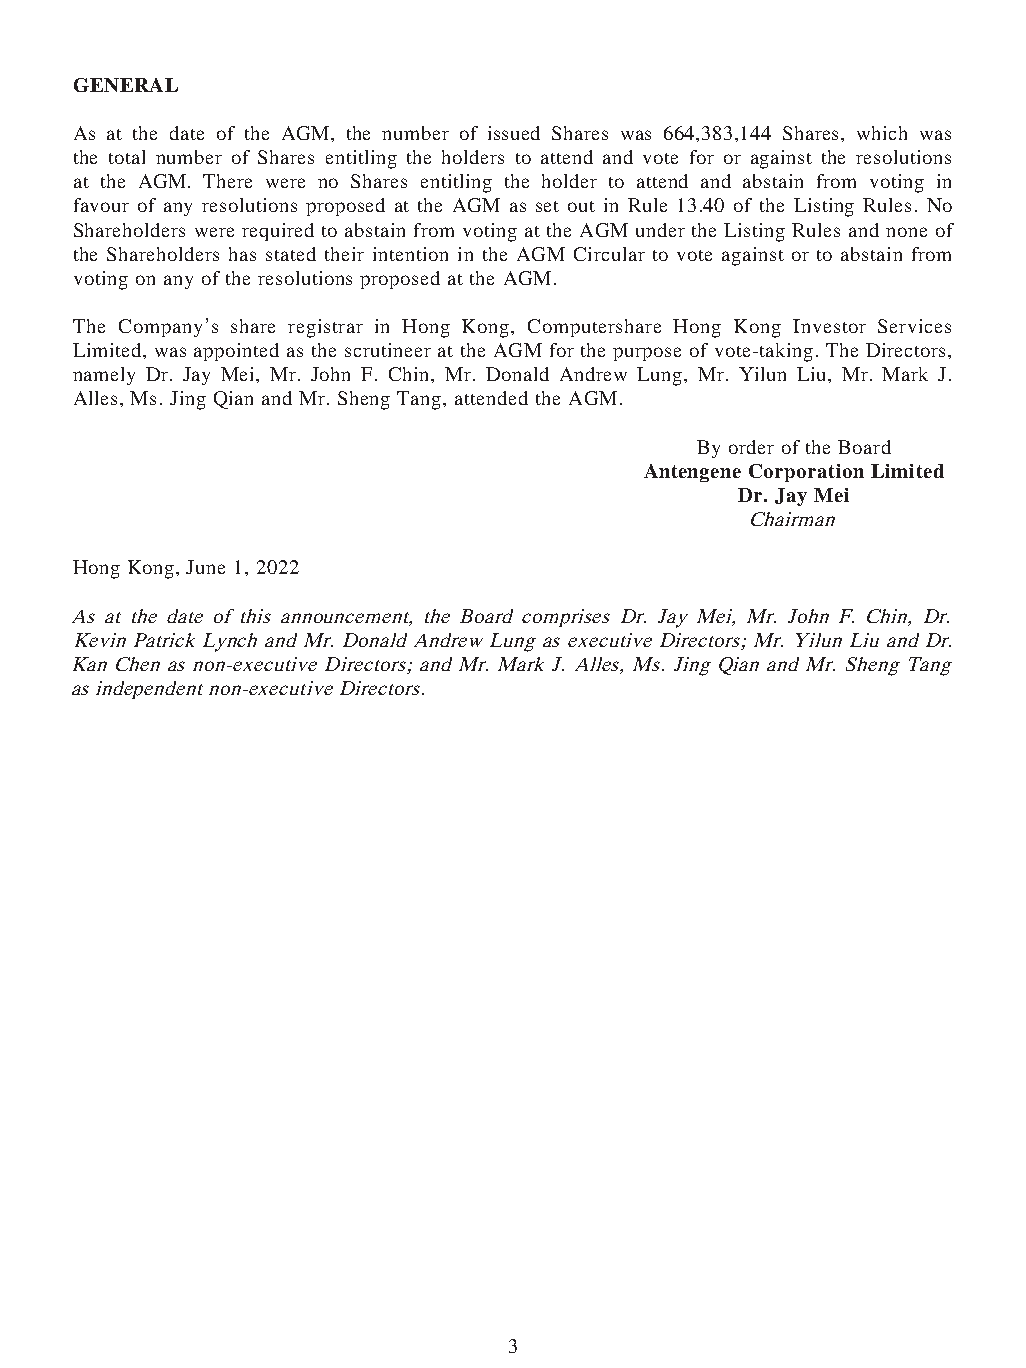  I want to click on order, so click(751, 447).
